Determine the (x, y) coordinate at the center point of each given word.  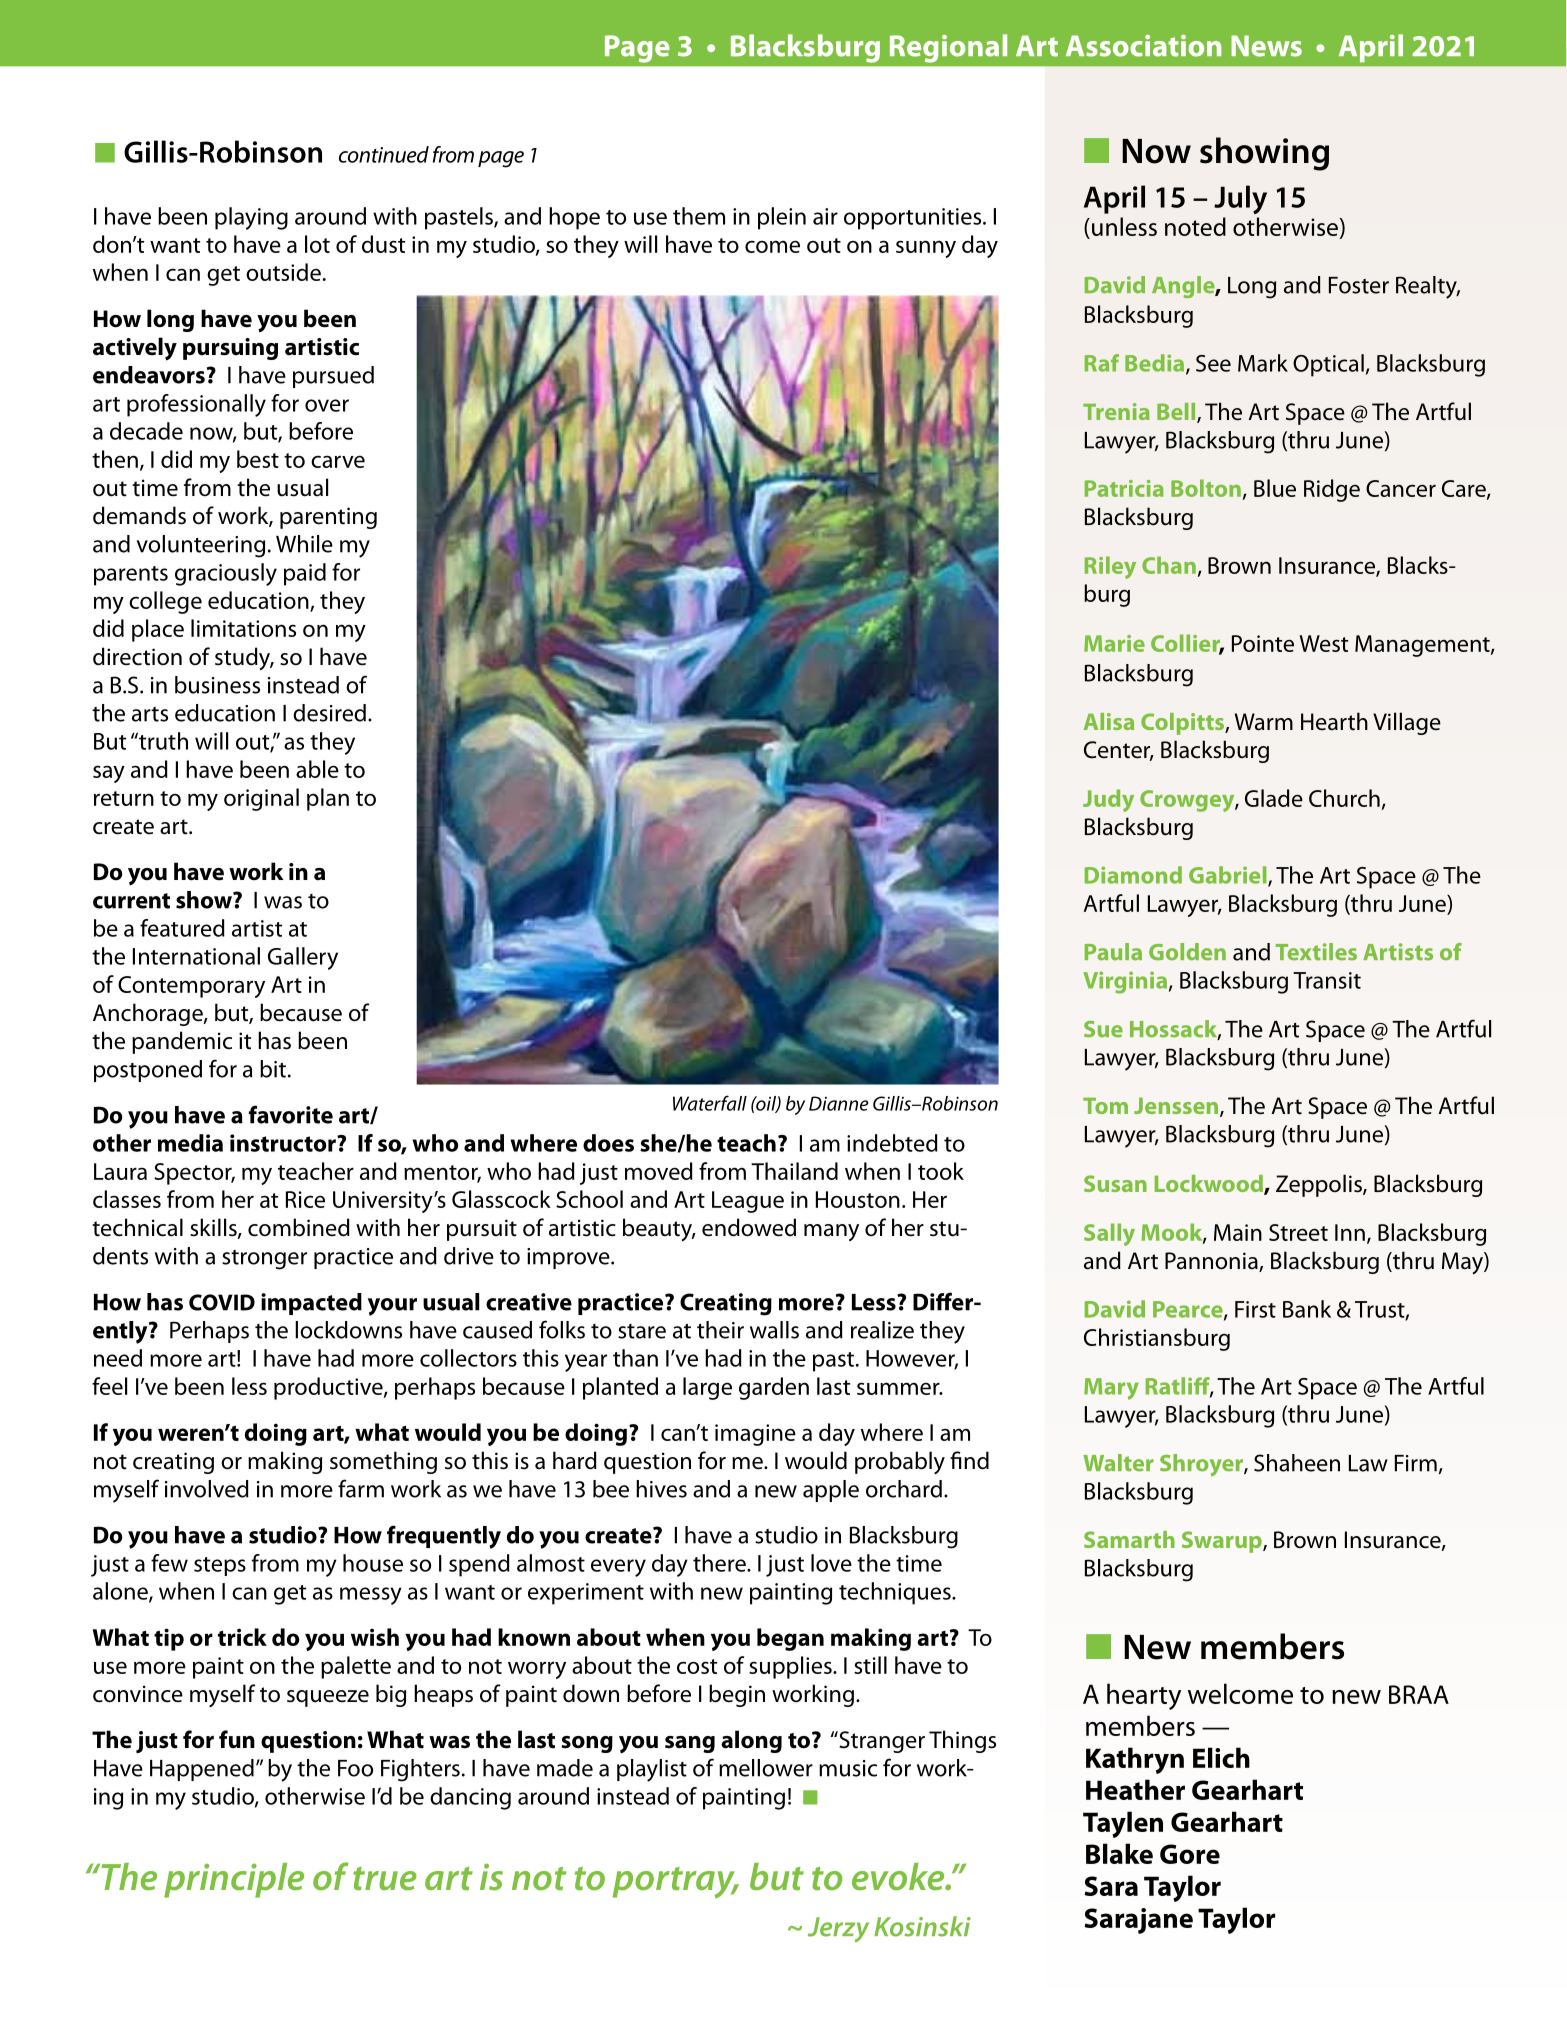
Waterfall (710, 1103)
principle (234, 1880)
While (304, 544)
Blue (1275, 488)
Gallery (303, 958)
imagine (755, 1435)
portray (675, 1882)
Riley (1110, 567)
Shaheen (1297, 1463)
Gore (1190, 1854)
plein (782, 218)
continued (384, 154)
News (1266, 46)
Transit (1327, 980)
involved (207, 1489)
